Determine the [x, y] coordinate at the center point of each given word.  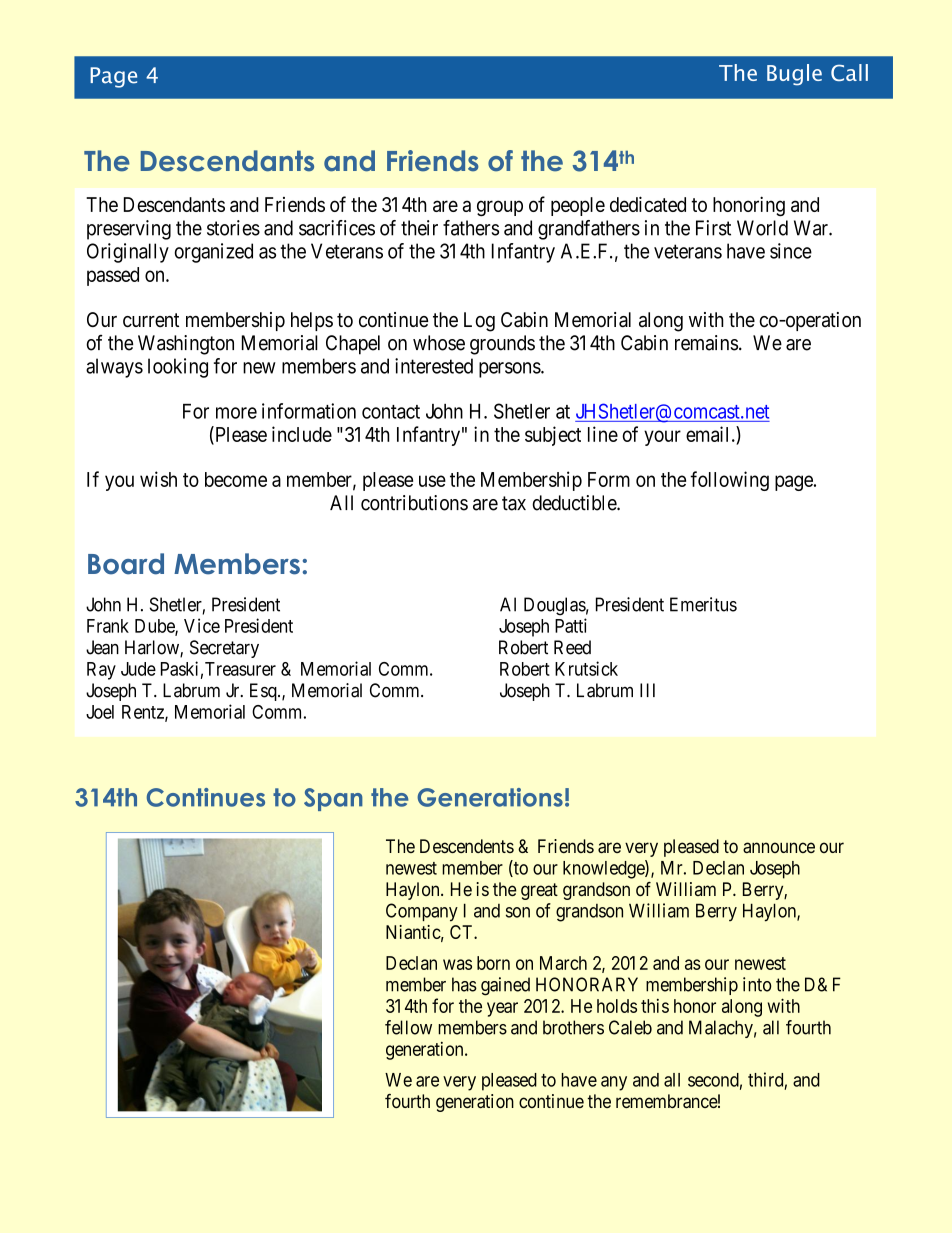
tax [514, 503]
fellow [408, 1027]
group [500, 208]
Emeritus [703, 604]
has [464, 984]
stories [233, 228]
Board [126, 564]
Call [849, 72]
